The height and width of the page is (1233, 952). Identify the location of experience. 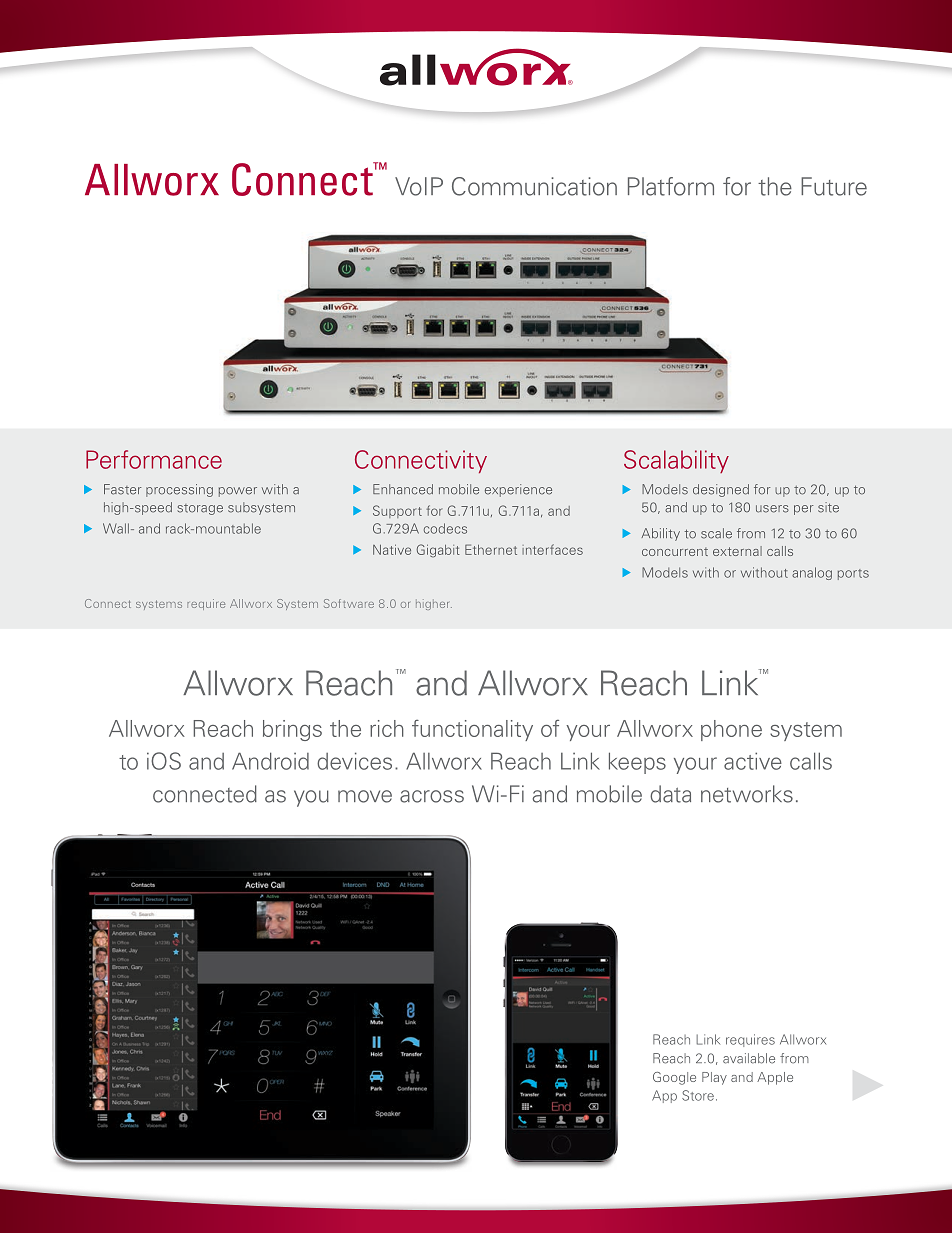
(518, 490).
